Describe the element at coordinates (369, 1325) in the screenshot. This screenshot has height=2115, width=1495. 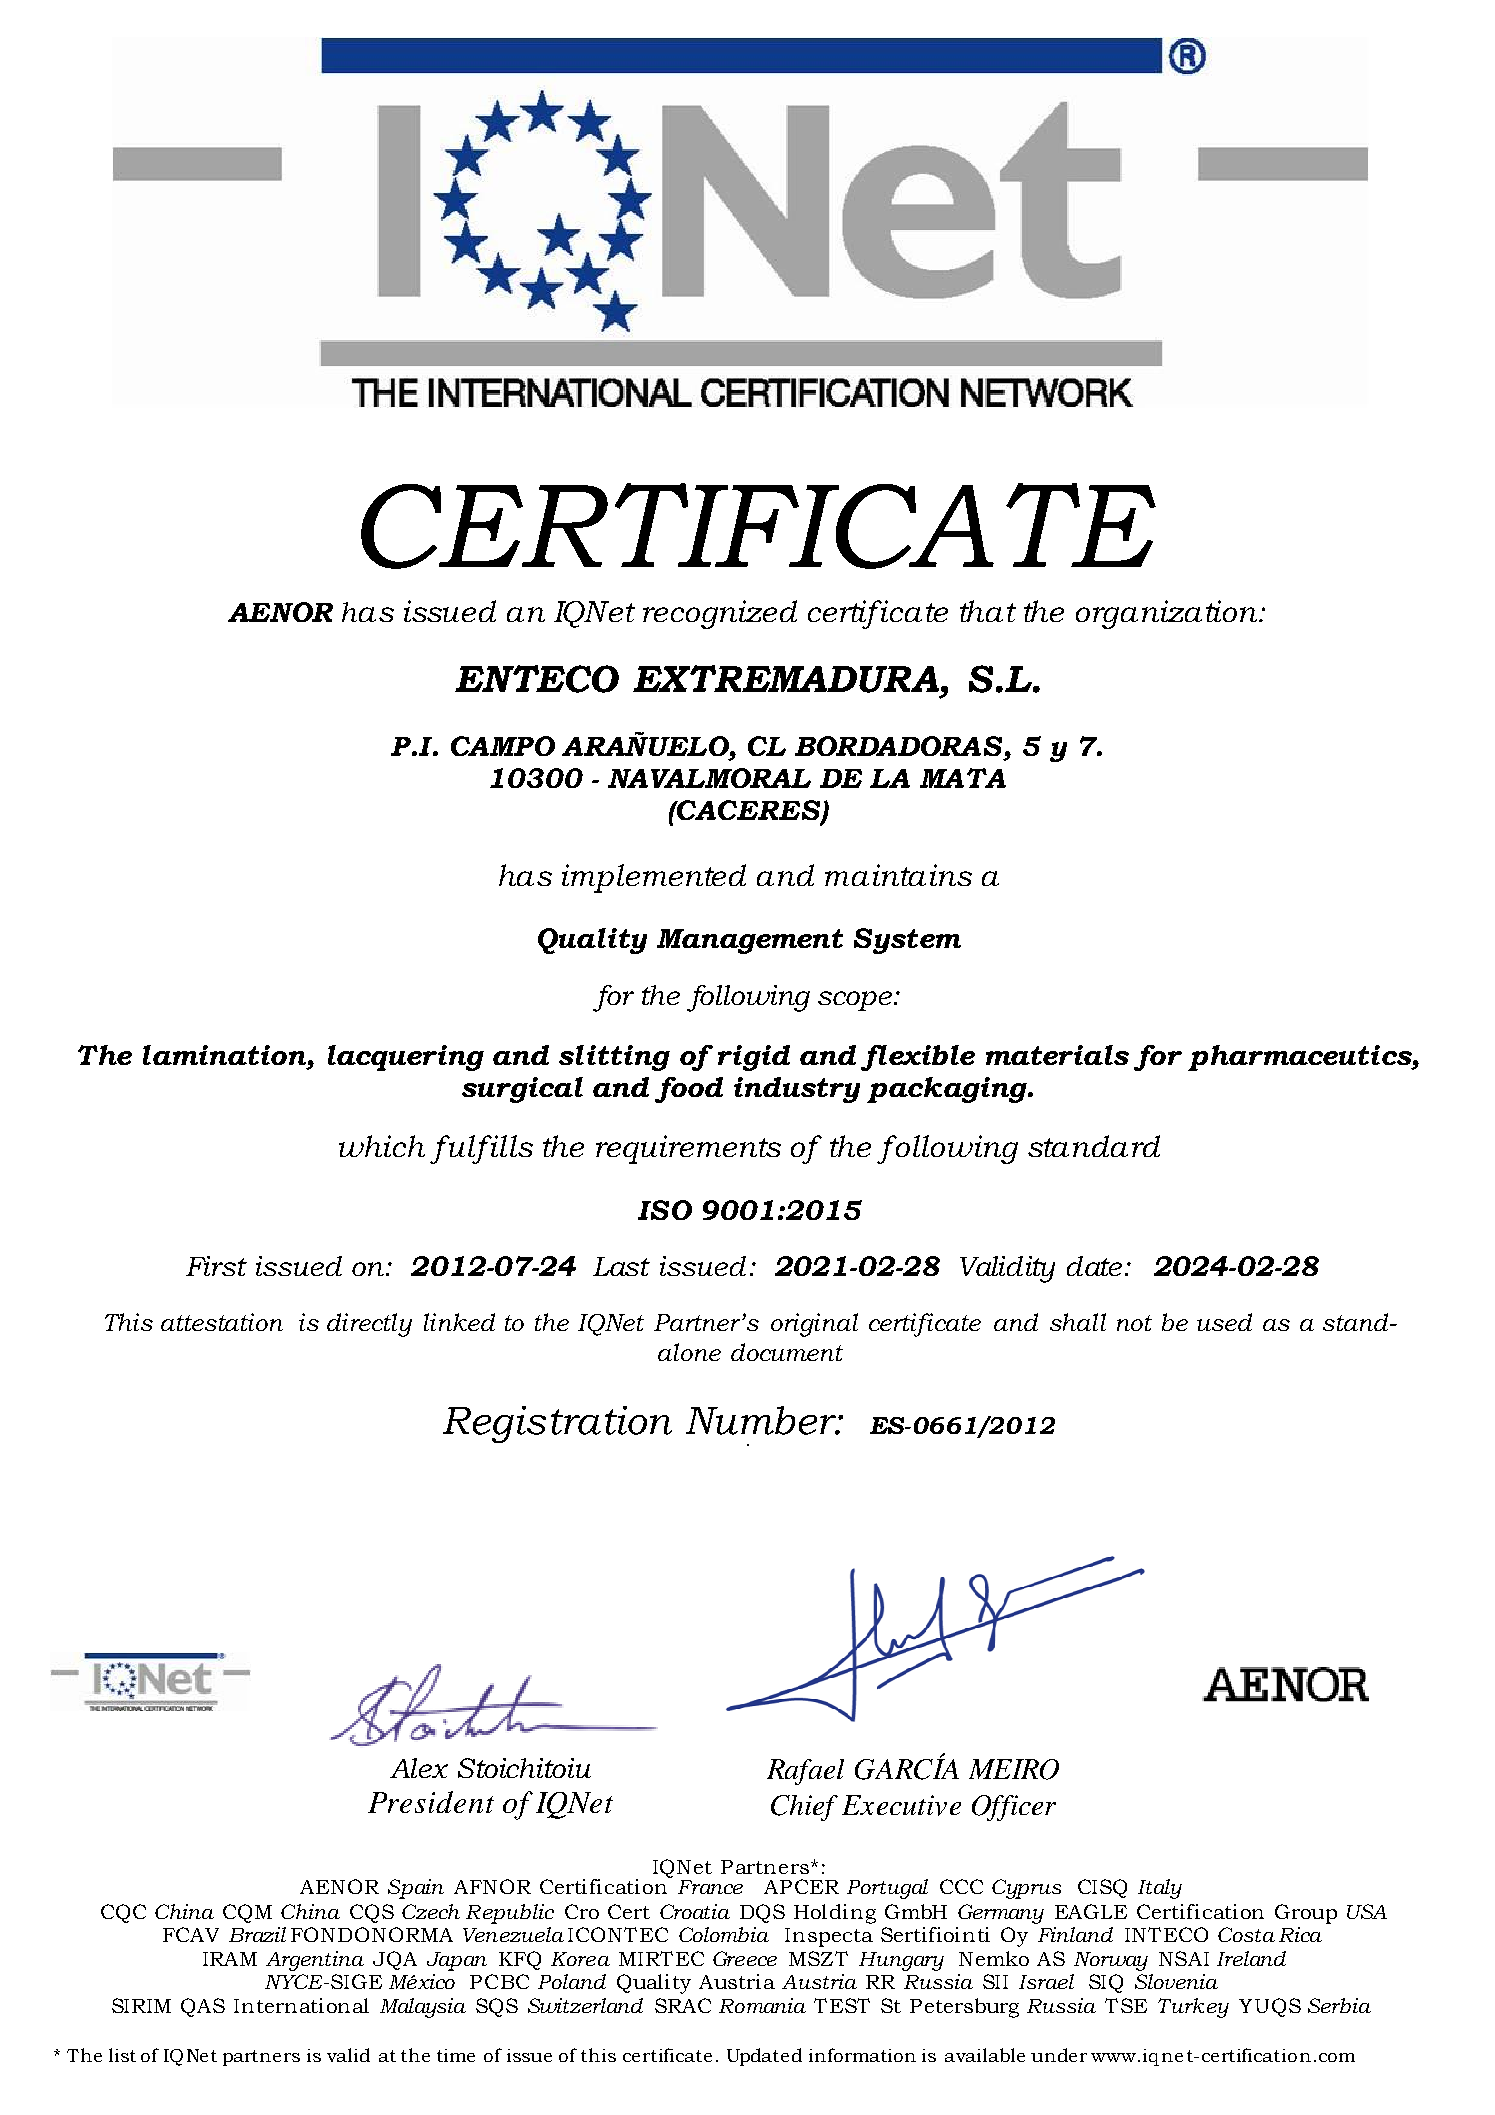
I see `directly` at that location.
